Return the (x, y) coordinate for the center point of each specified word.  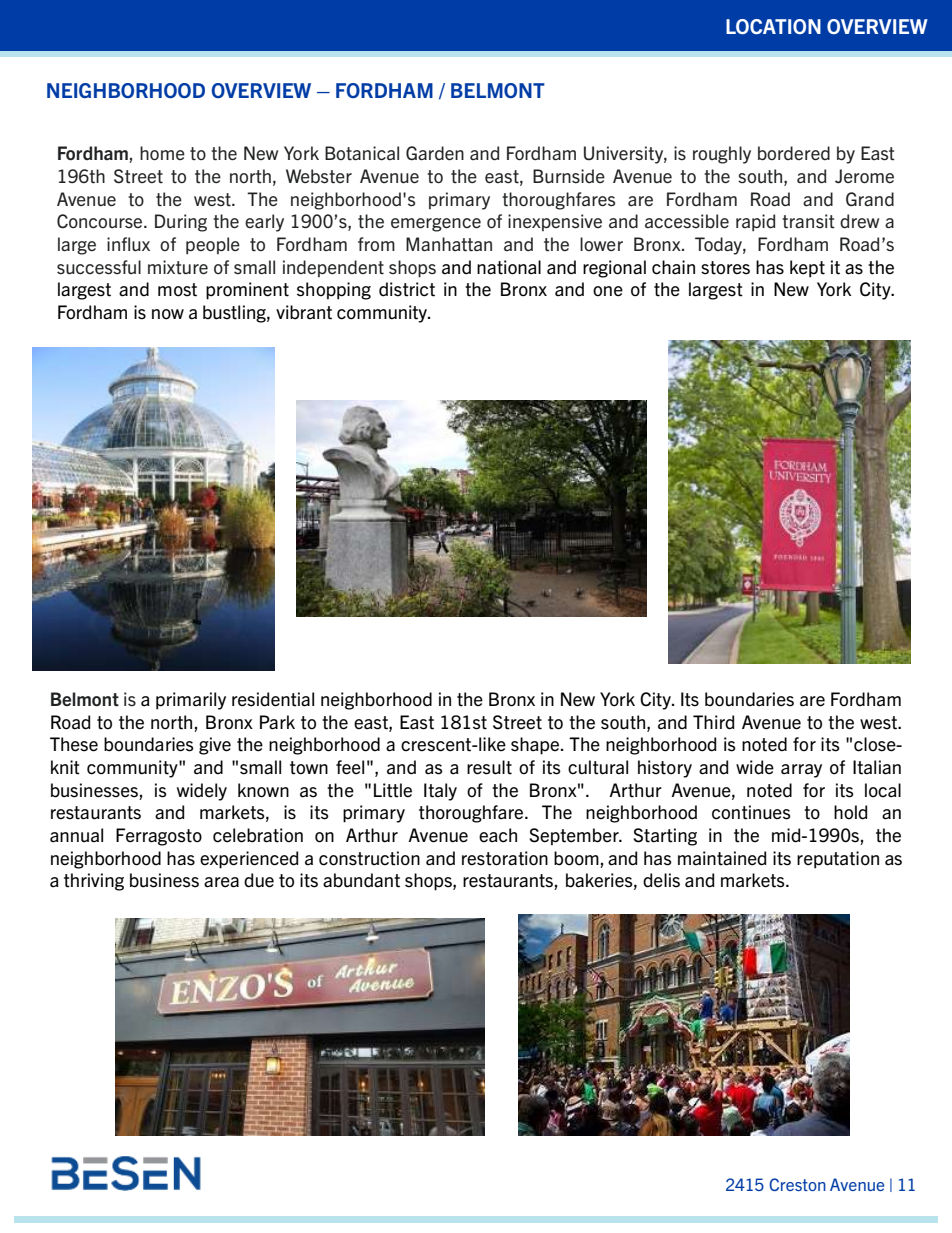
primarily (191, 701)
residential (273, 699)
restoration (505, 858)
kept (807, 269)
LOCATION (773, 26)
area (221, 882)
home (162, 153)
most (177, 290)
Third (713, 722)
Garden (435, 153)
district (407, 289)
